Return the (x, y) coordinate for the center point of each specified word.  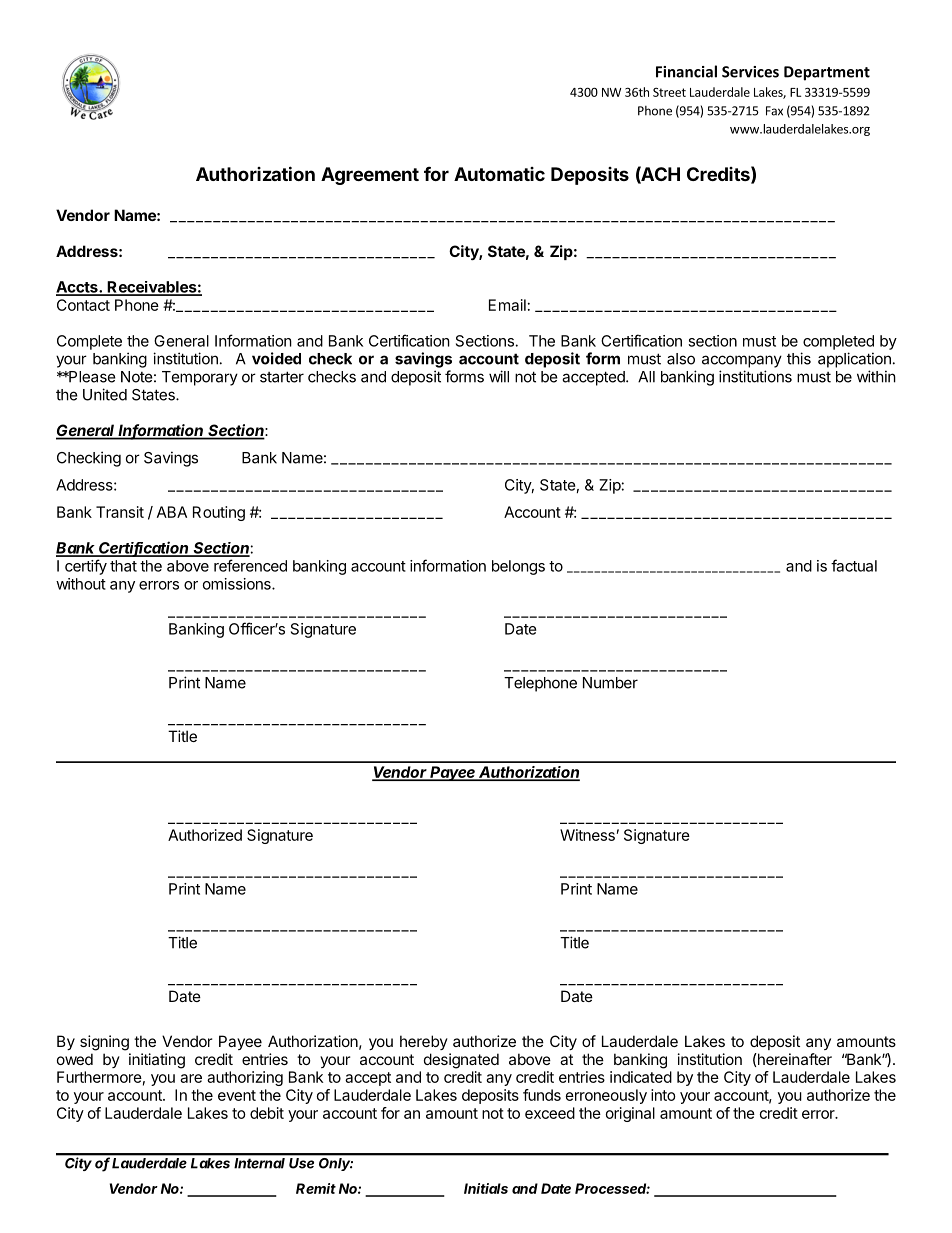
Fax (774, 111)
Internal (259, 1163)
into (663, 1095)
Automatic (499, 174)
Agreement (370, 176)
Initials (486, 1188)
